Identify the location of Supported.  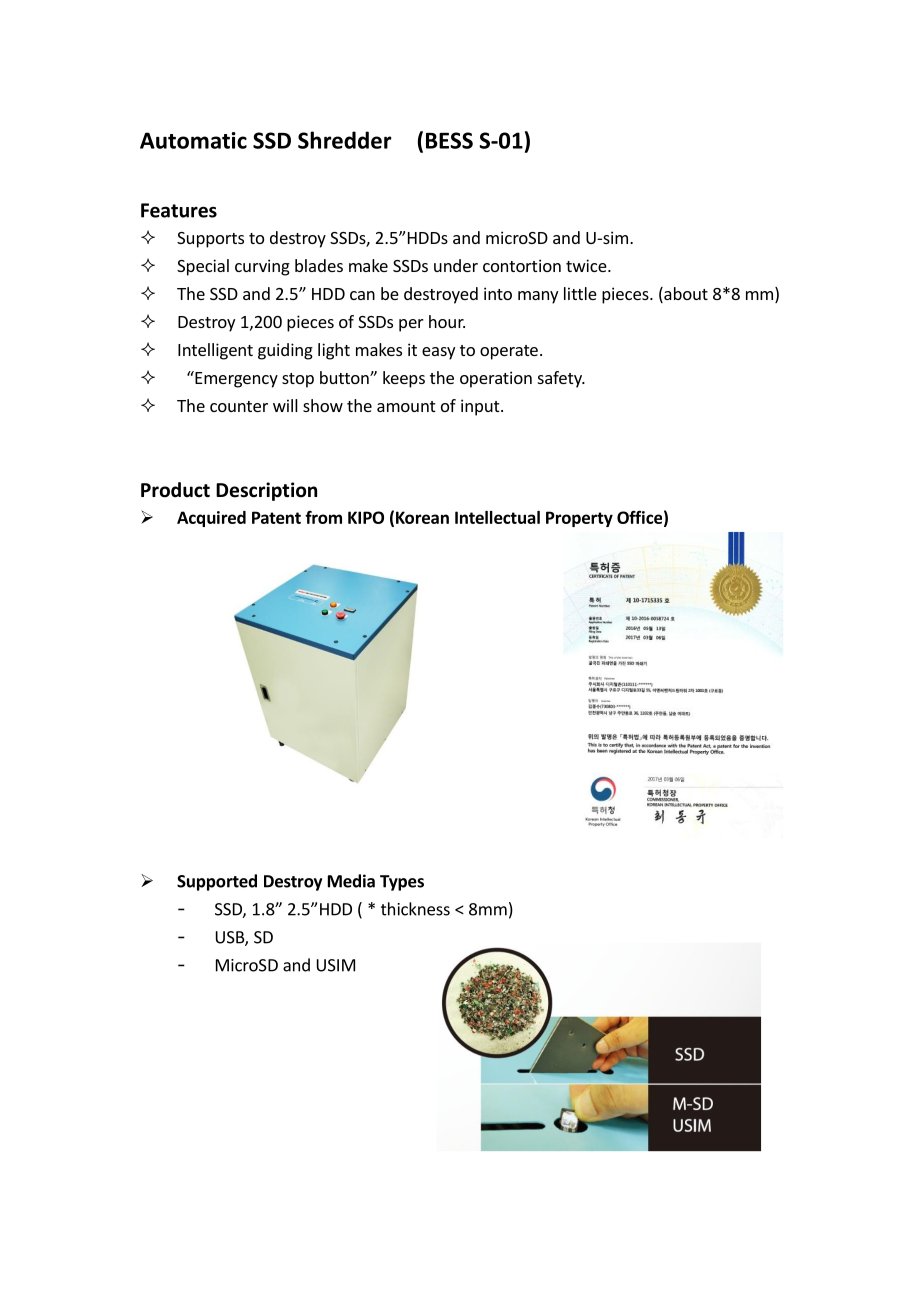
(217, 882).
